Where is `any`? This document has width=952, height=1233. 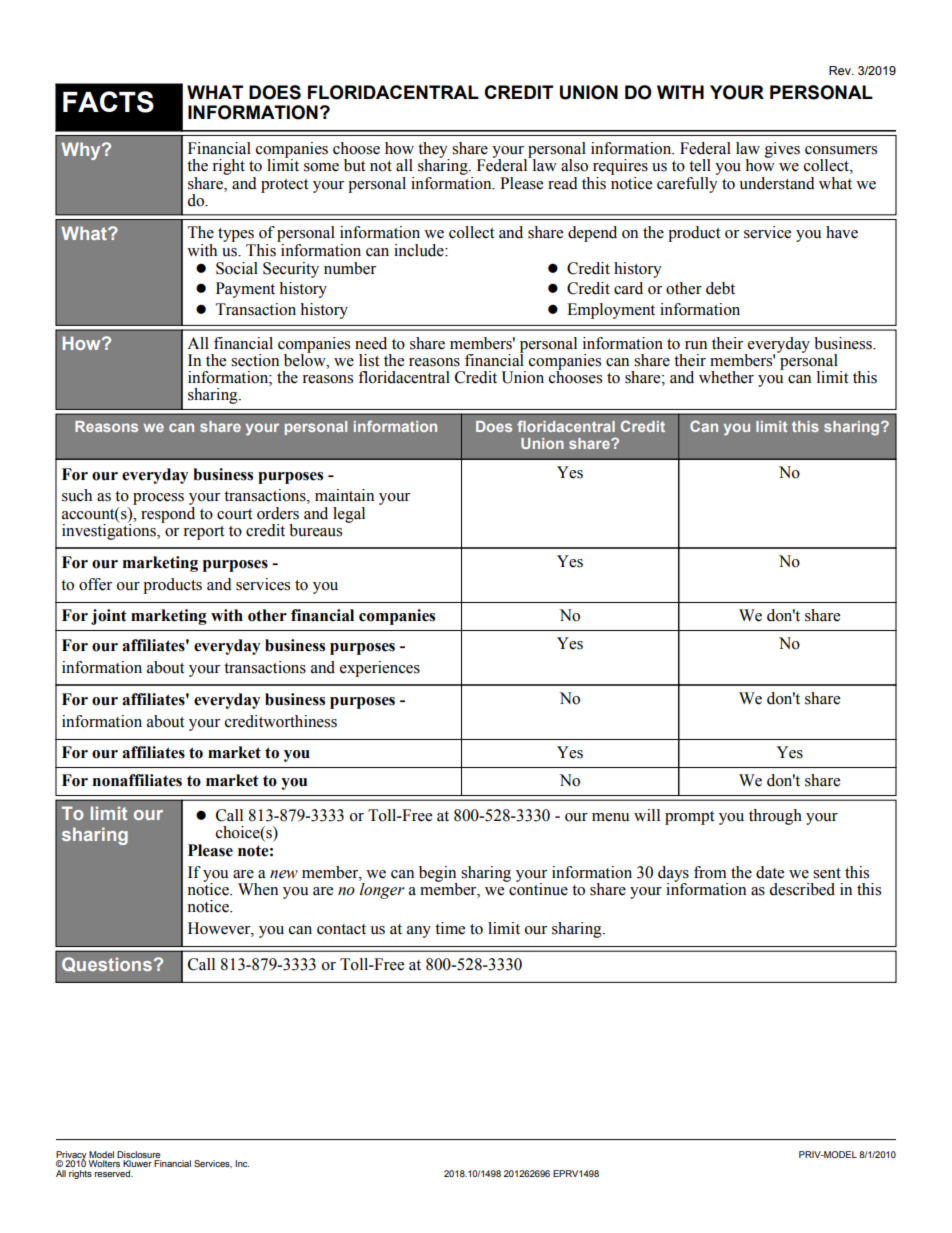
any is located at coordinates (419, 932).
